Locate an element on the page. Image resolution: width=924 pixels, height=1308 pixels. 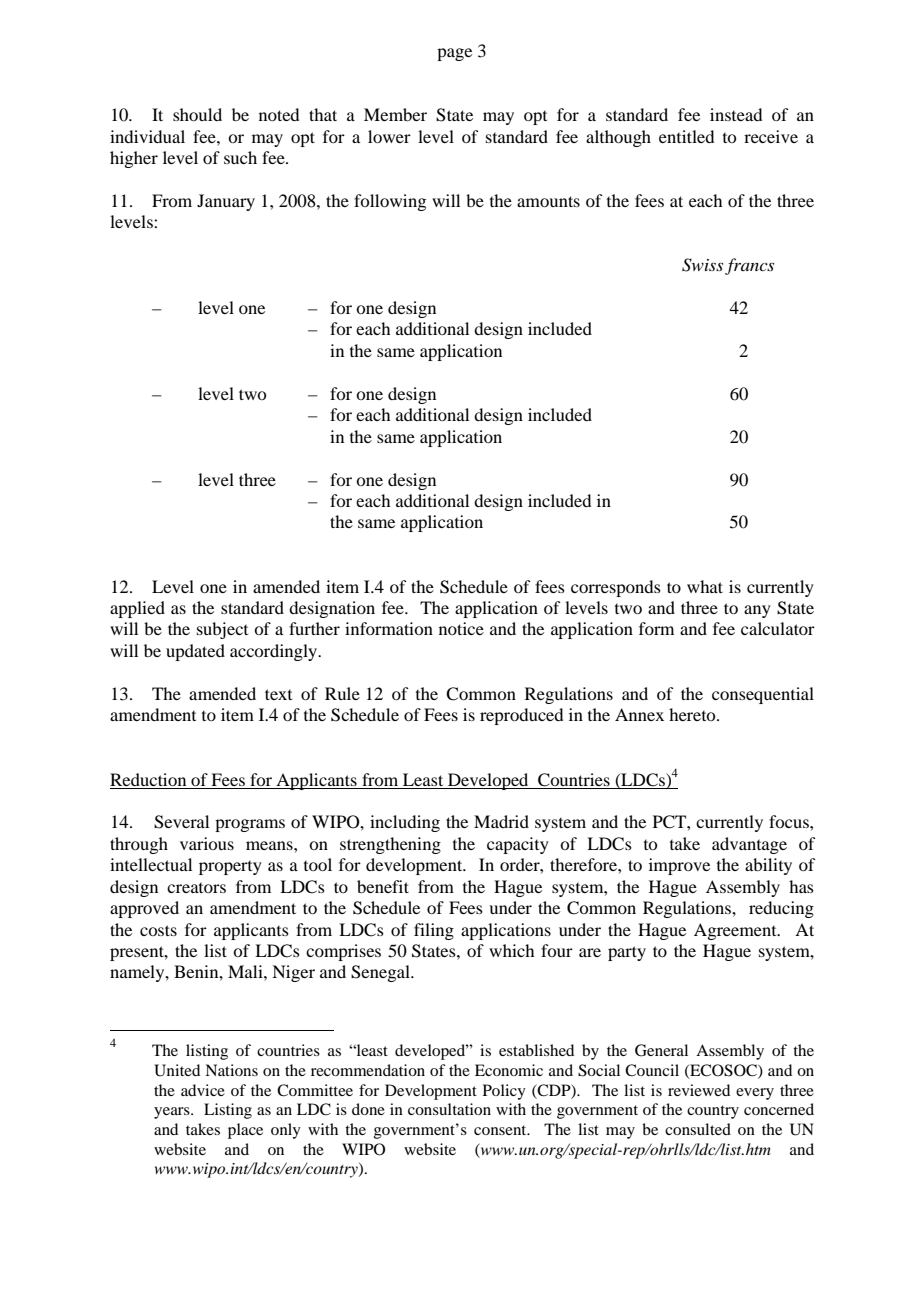
what is located at coordinates (705, 586).
